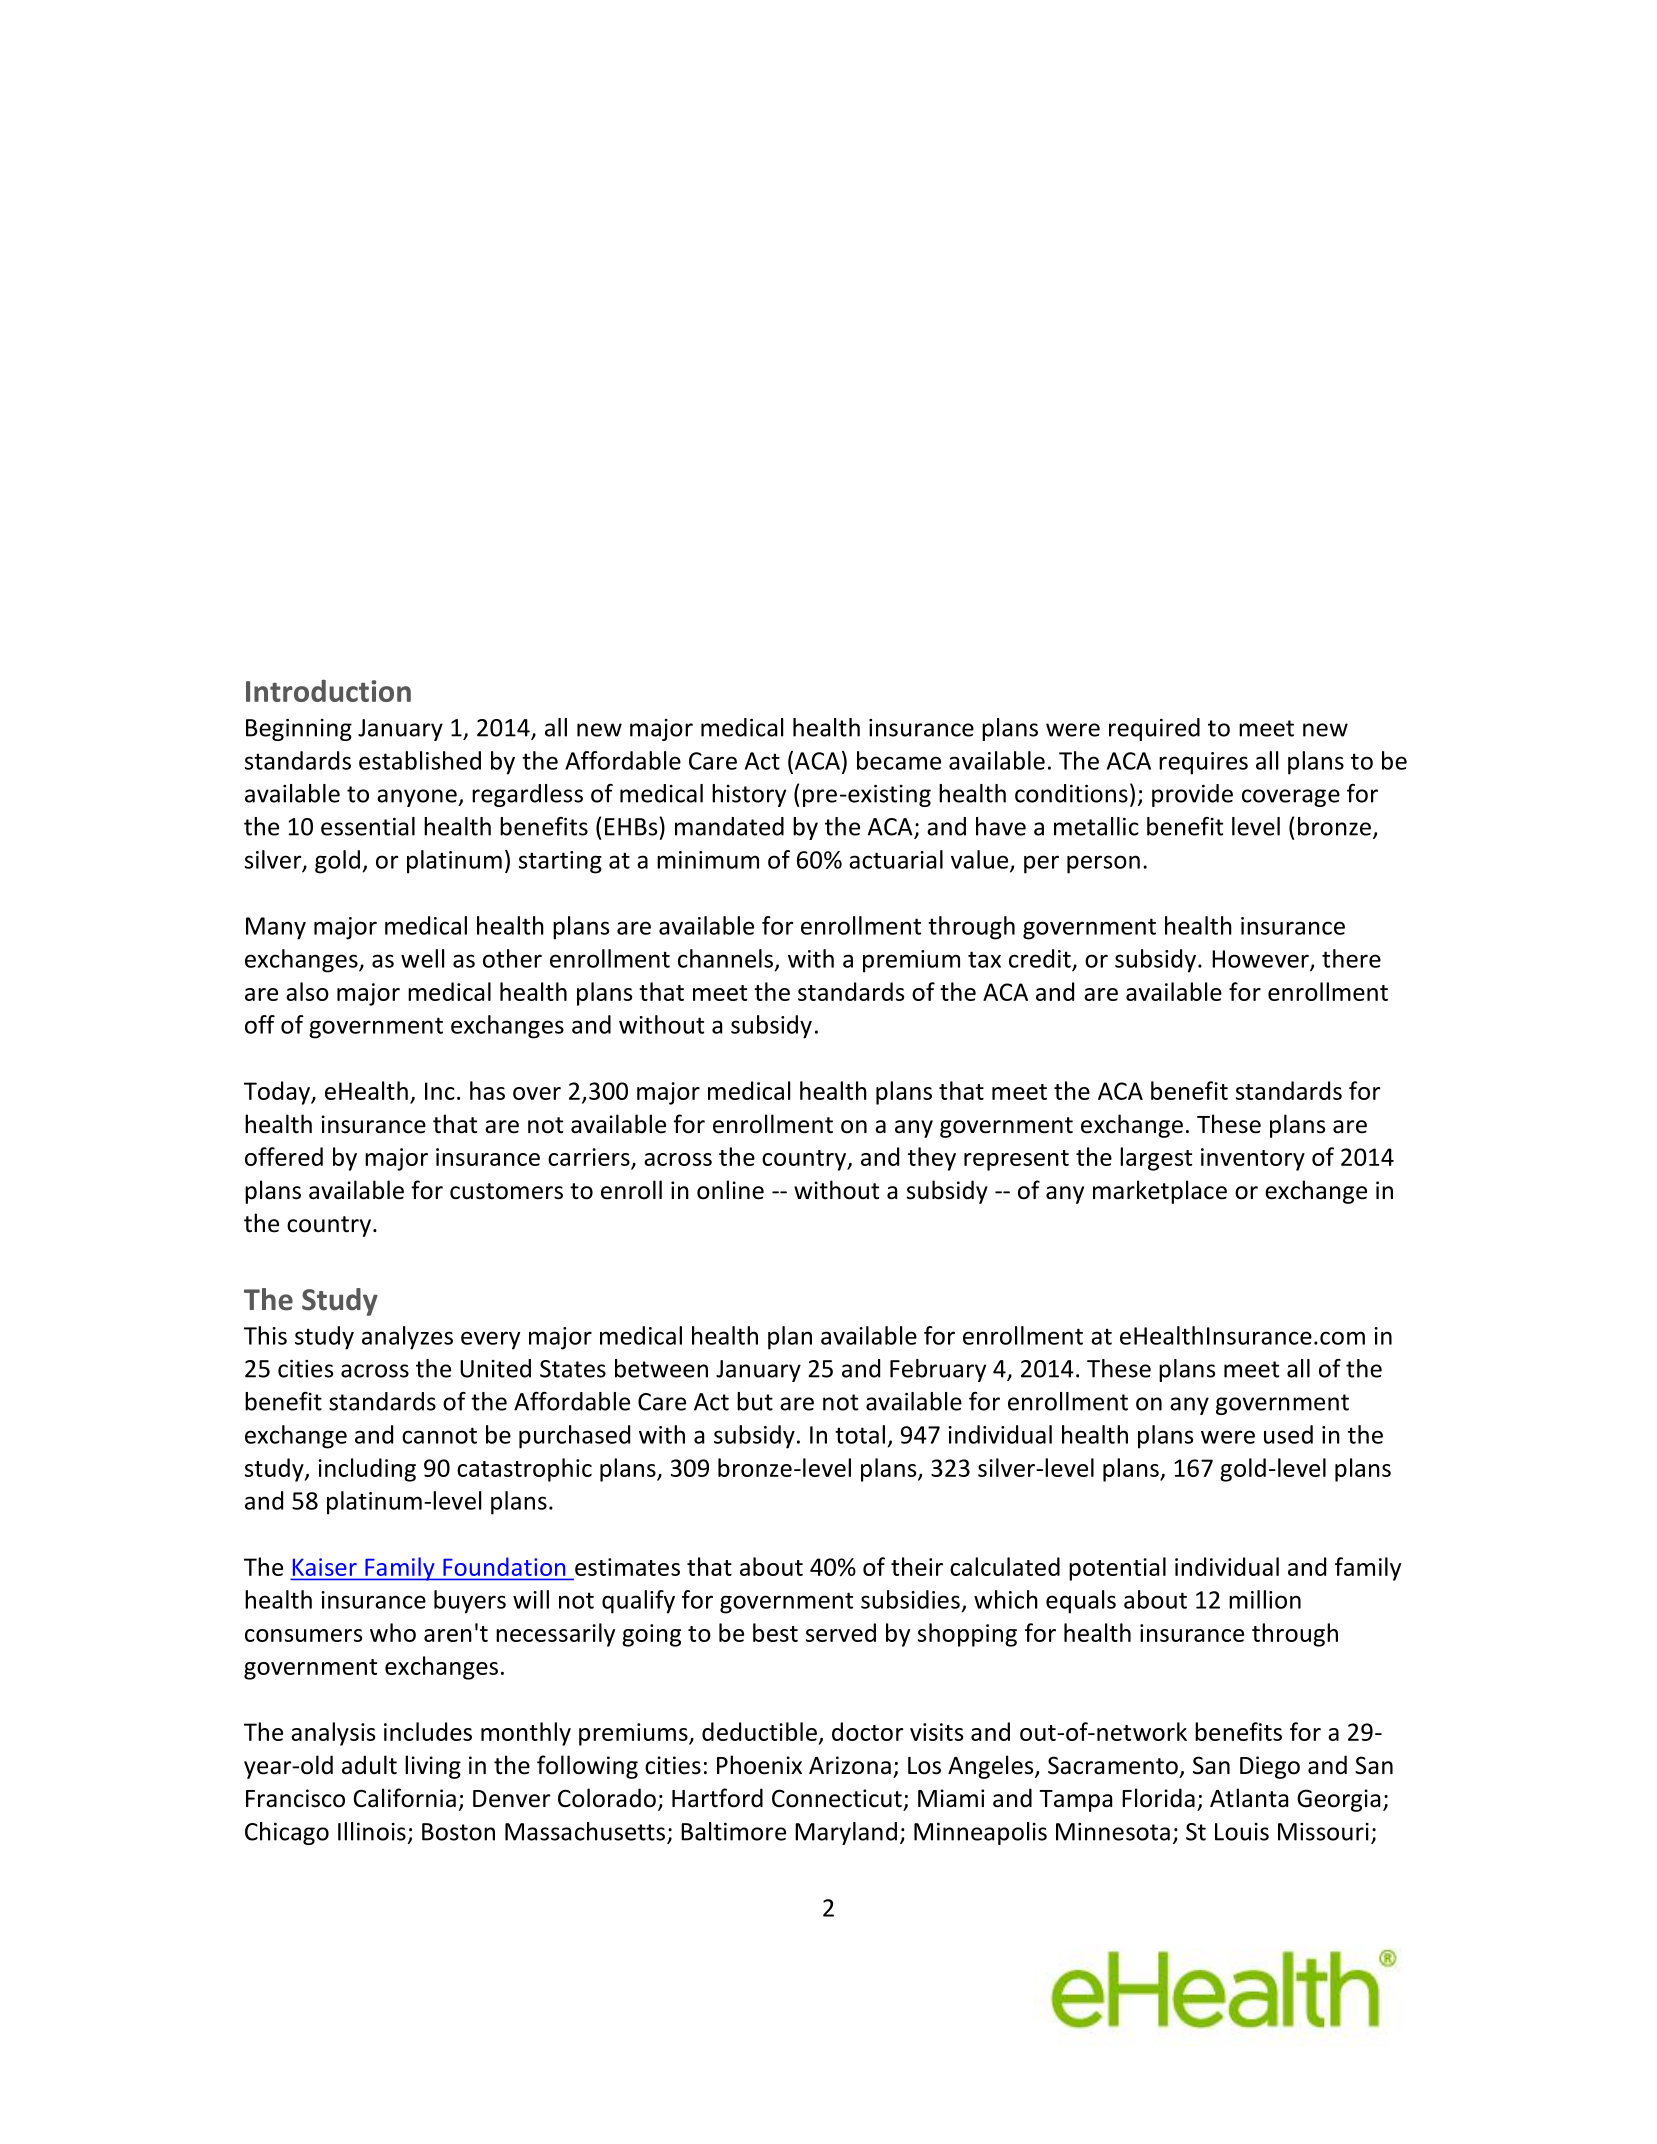  What do you see at coordinates (1261, 960) in the page?
I see `However` at bounding box center [1261, 960].
